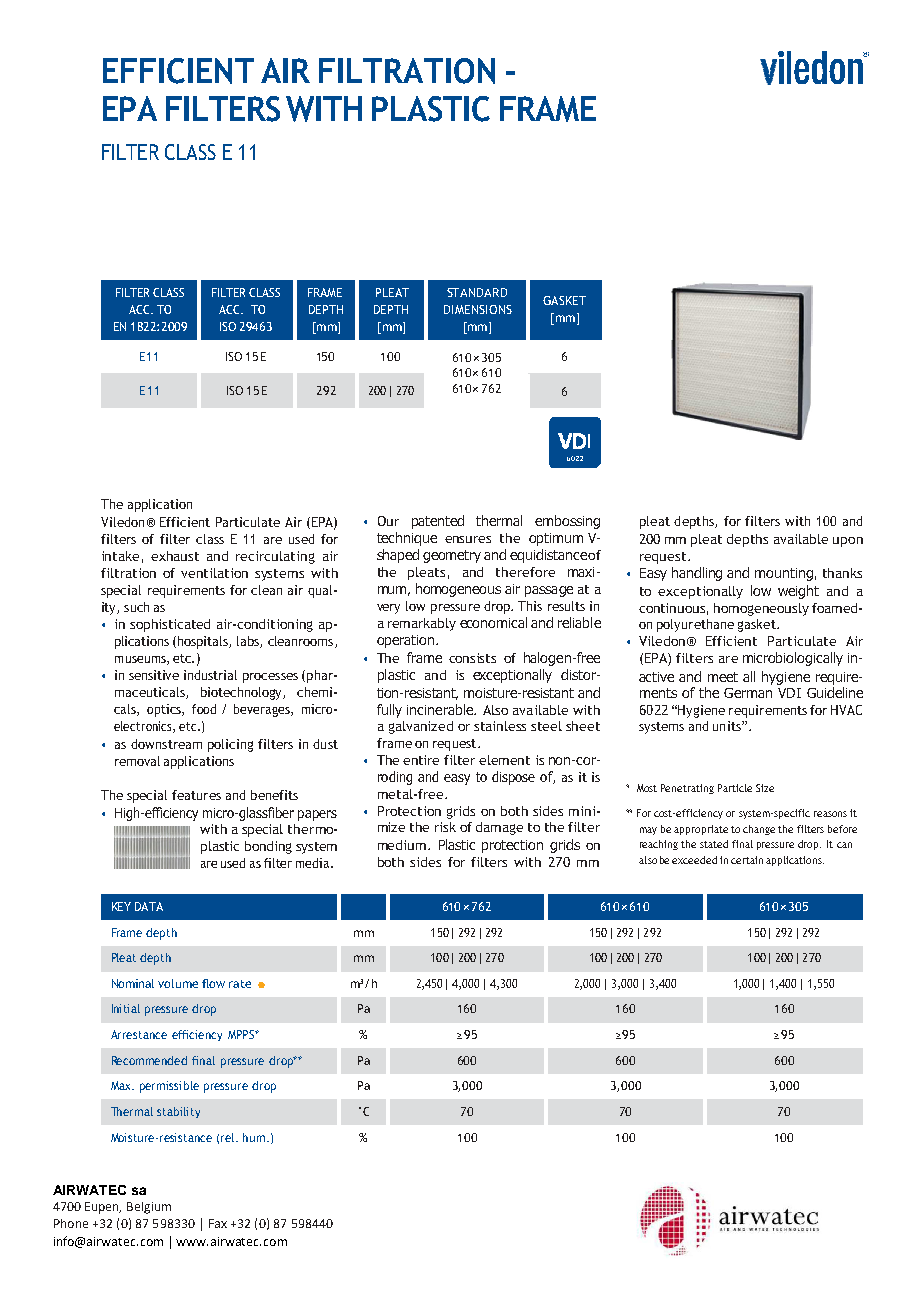 This screenshot has height=1308, width=924. Describe the element at coordinates (477, 292) in the screenshot. I see `STANDARD` at that location.
